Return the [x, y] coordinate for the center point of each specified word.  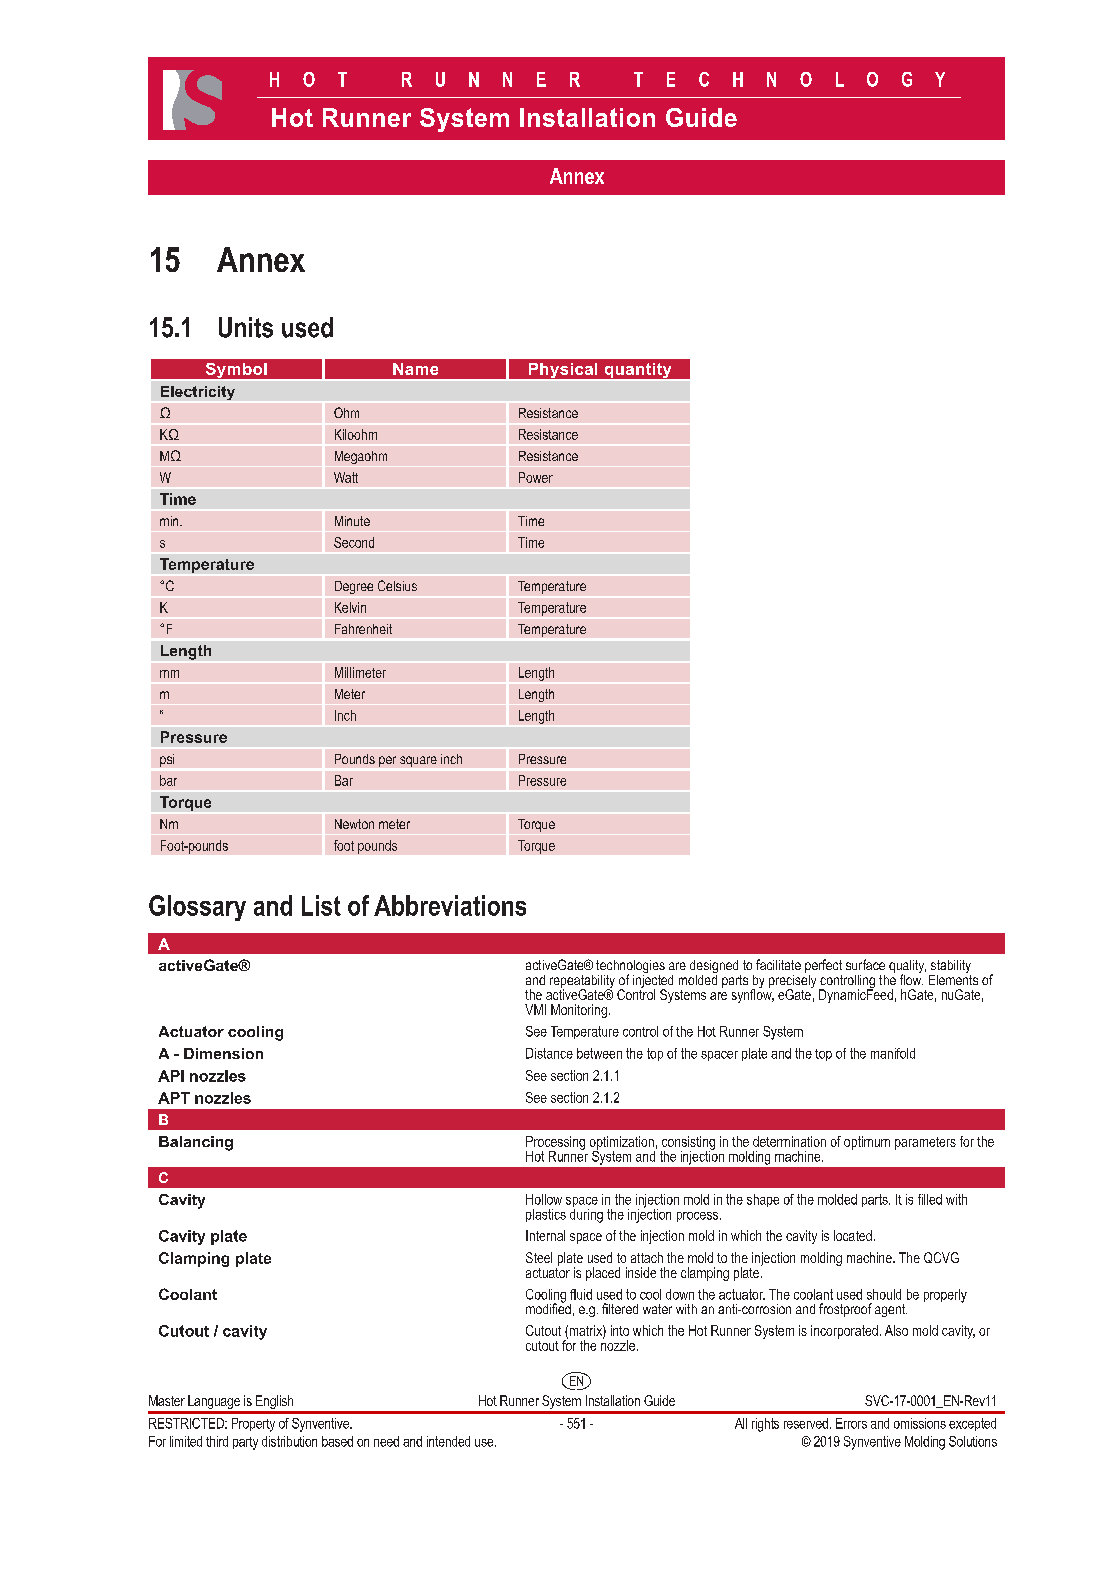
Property [253, 1425]
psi [167, 760]
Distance [549, 1053]
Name [415, 369]
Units [246, 327]
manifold [893, 1053]
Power [536, 477]
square [418, 761]
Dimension [223, 1053]
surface [865, 964]
